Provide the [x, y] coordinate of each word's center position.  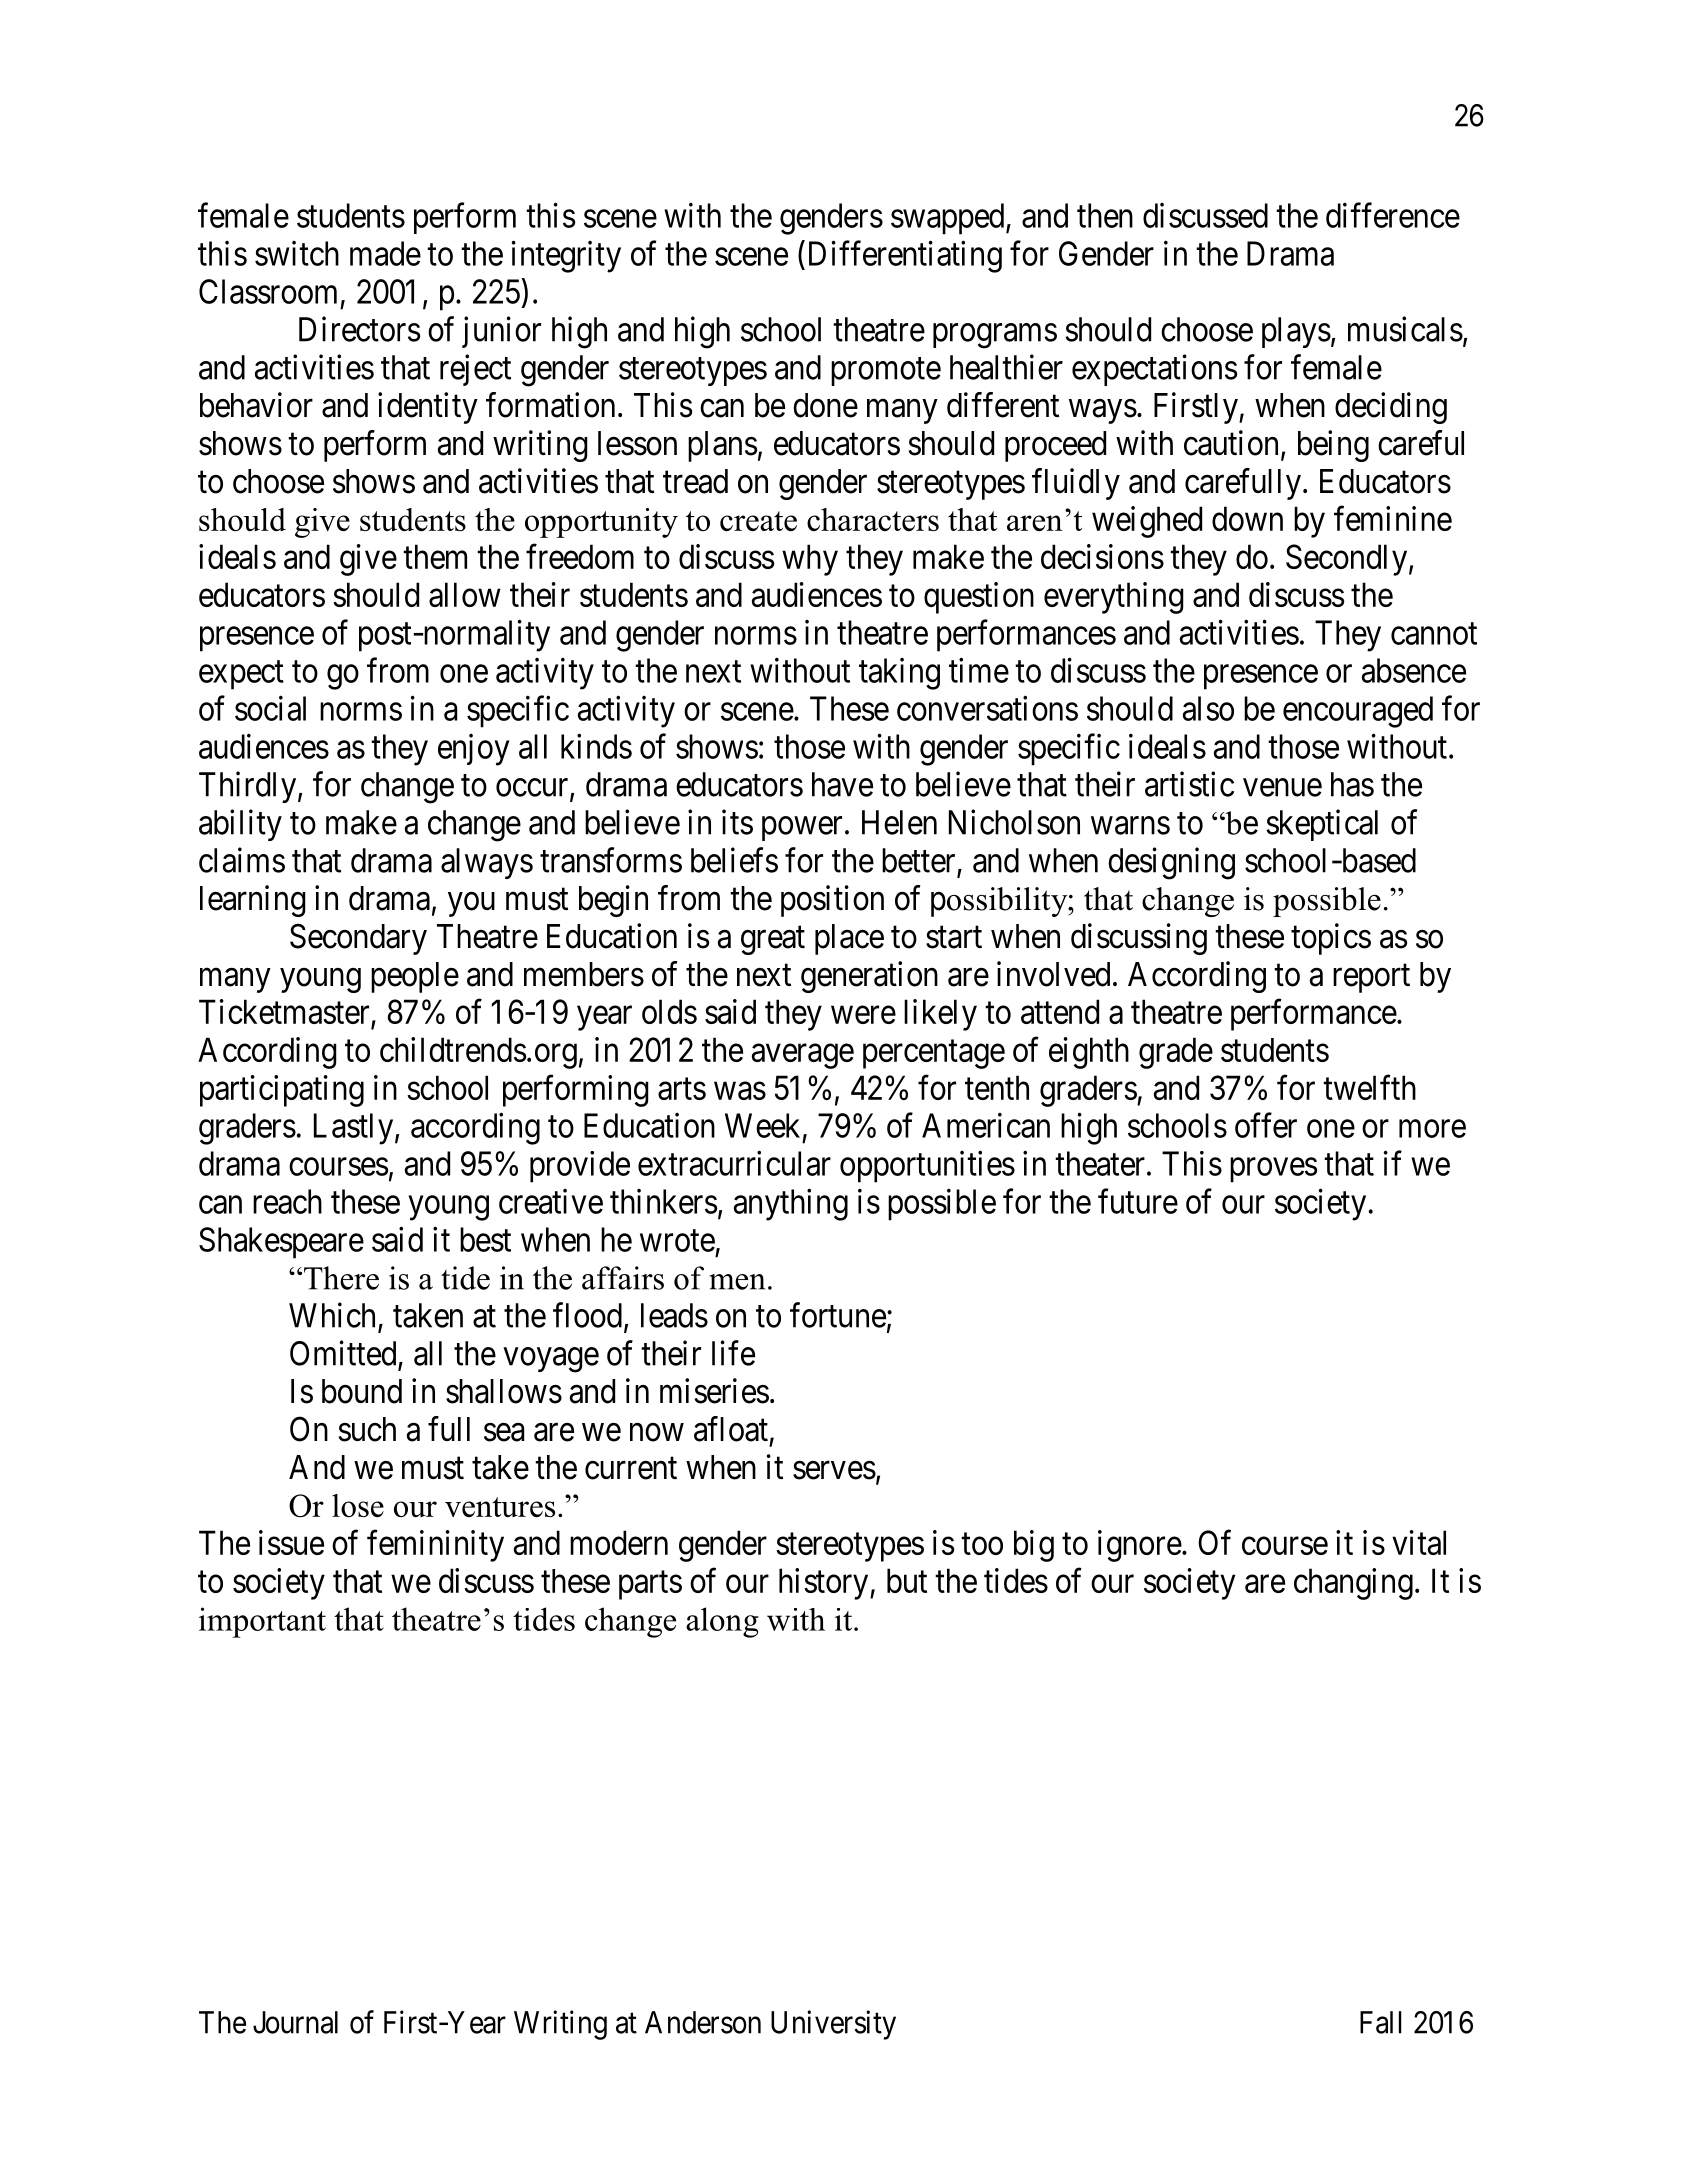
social [270, 708]
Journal [295, 2022]
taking [899, 674]
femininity [435, 1546]
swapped [949, 219]
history [825, 1584]
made [385, 253]
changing [1353, 1584]
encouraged [1358, 712]
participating [282, 1091]
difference [1393, 215]
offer [1266, 1125]
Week [762, 1125]
